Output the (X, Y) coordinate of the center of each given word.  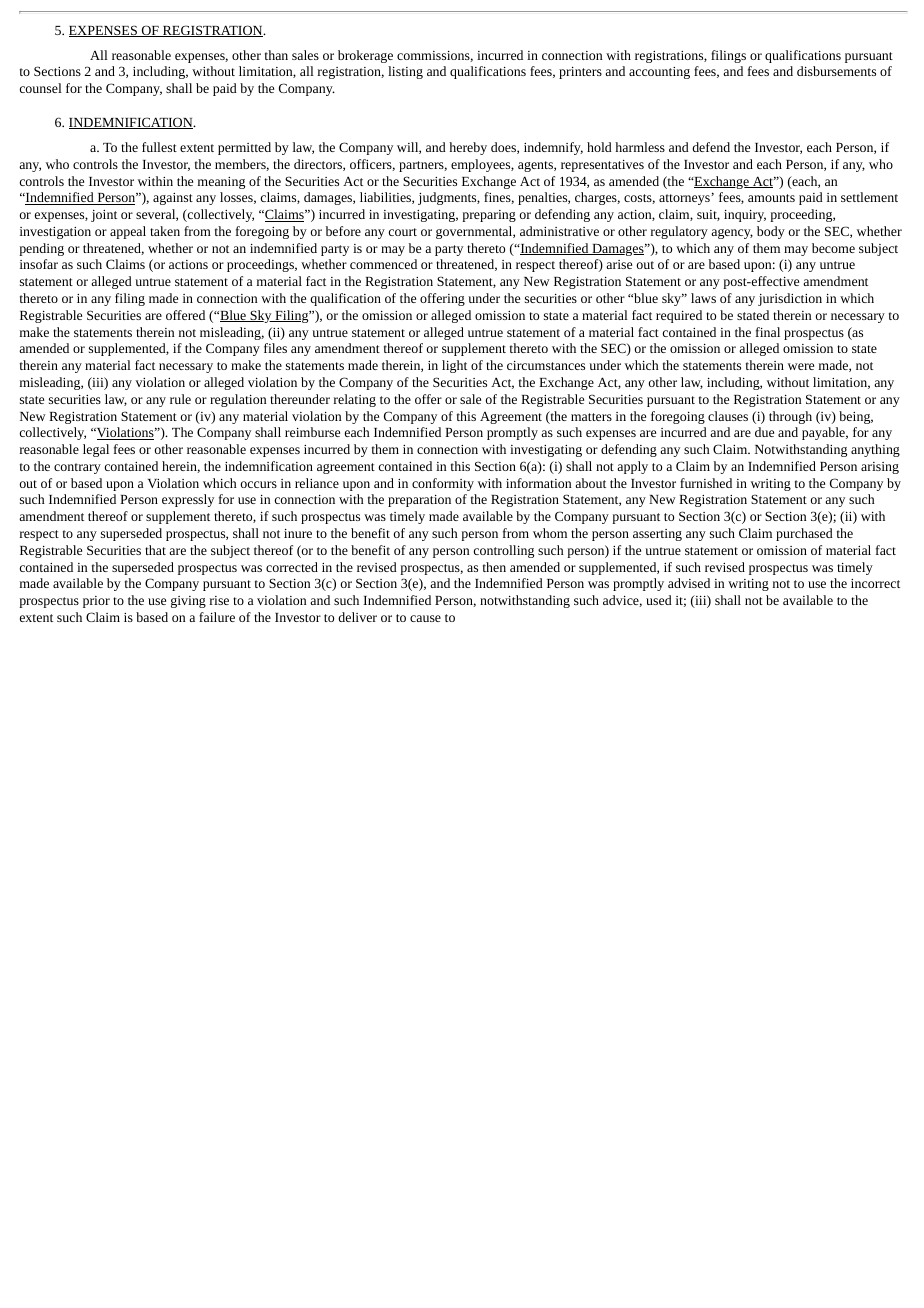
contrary (77, 468)
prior (96, 602)
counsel (41, 88)
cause (425, 618)
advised (689, 583)
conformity (443, 484)
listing (405, 72)
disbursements (836, 71)
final (768, 332)
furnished (706, 483)
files (275, 348)
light (454, 366)
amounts (771, 198)
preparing (489, 216)
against (173, 199)
